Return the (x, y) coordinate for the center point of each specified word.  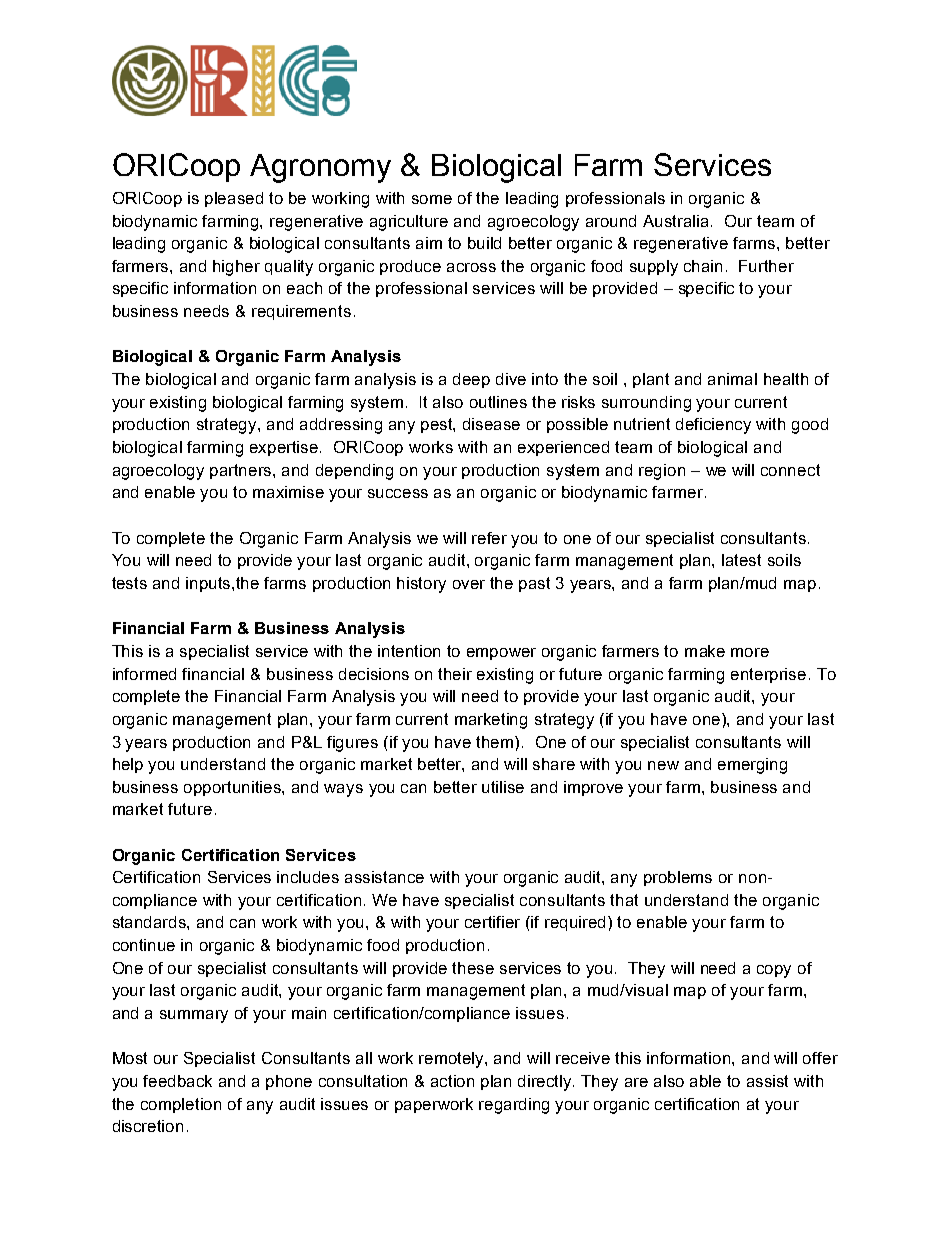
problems (678, 878)
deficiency (713, 426)
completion (181, 1105)
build (484, 243)
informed (144, 674)
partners (242, 471)
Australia (677, 221)
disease (491, 424)
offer (820, 1058)
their (455, 674)
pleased (234, 199)
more (750, 652)
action (452, 1081)
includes (308, 877)
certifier (492, 922)
